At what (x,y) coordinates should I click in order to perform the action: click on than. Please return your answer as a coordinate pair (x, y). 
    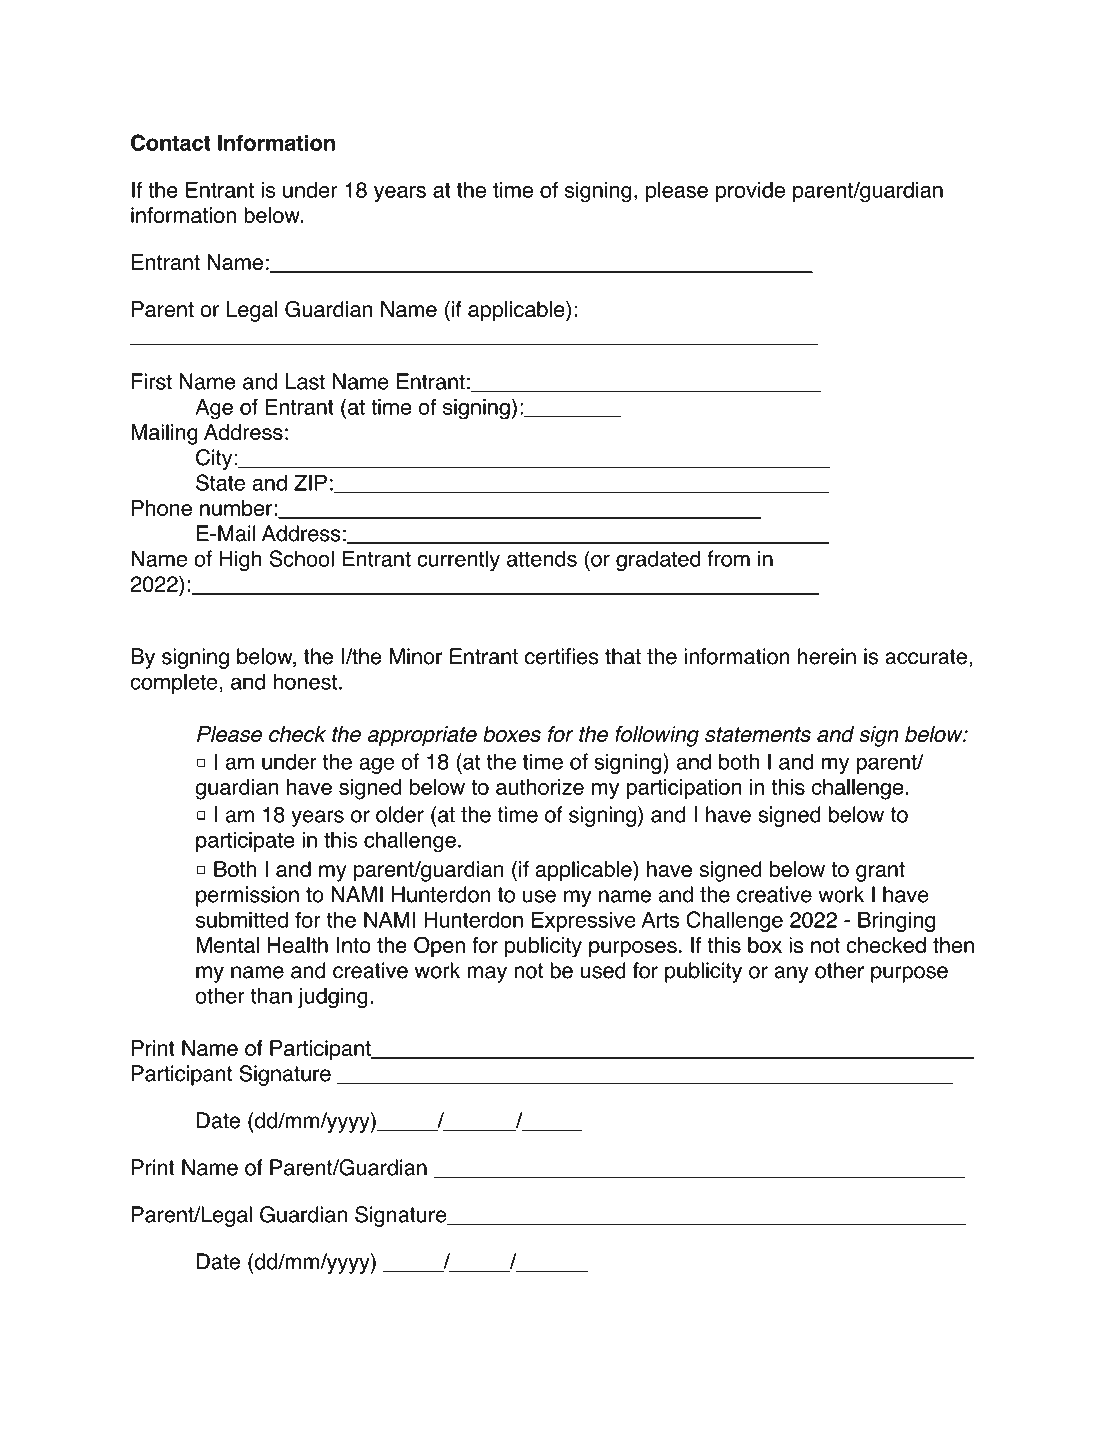
    Looking at the image, I should click on (271, 995).
